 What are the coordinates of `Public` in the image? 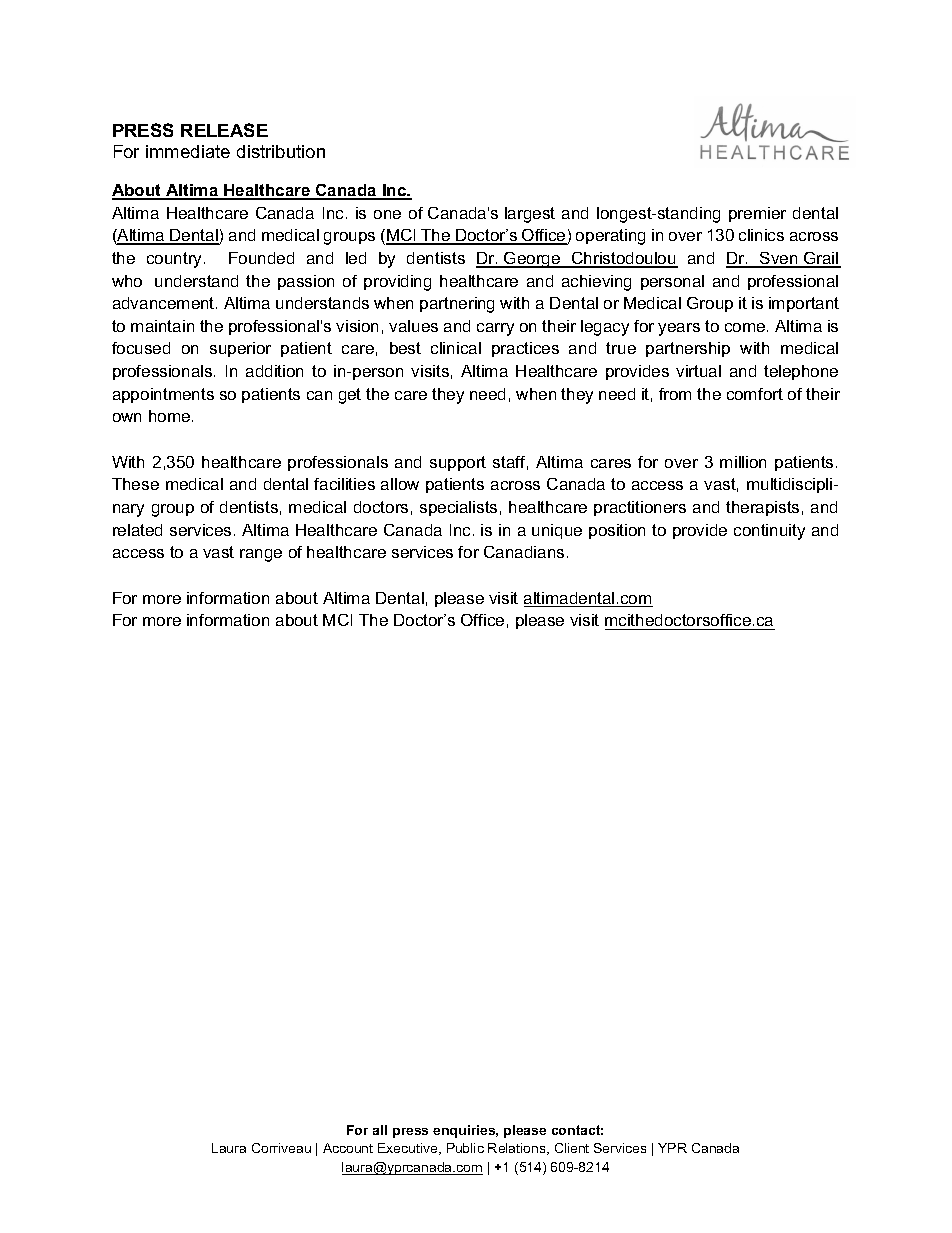 It's located at (465, 1148).
